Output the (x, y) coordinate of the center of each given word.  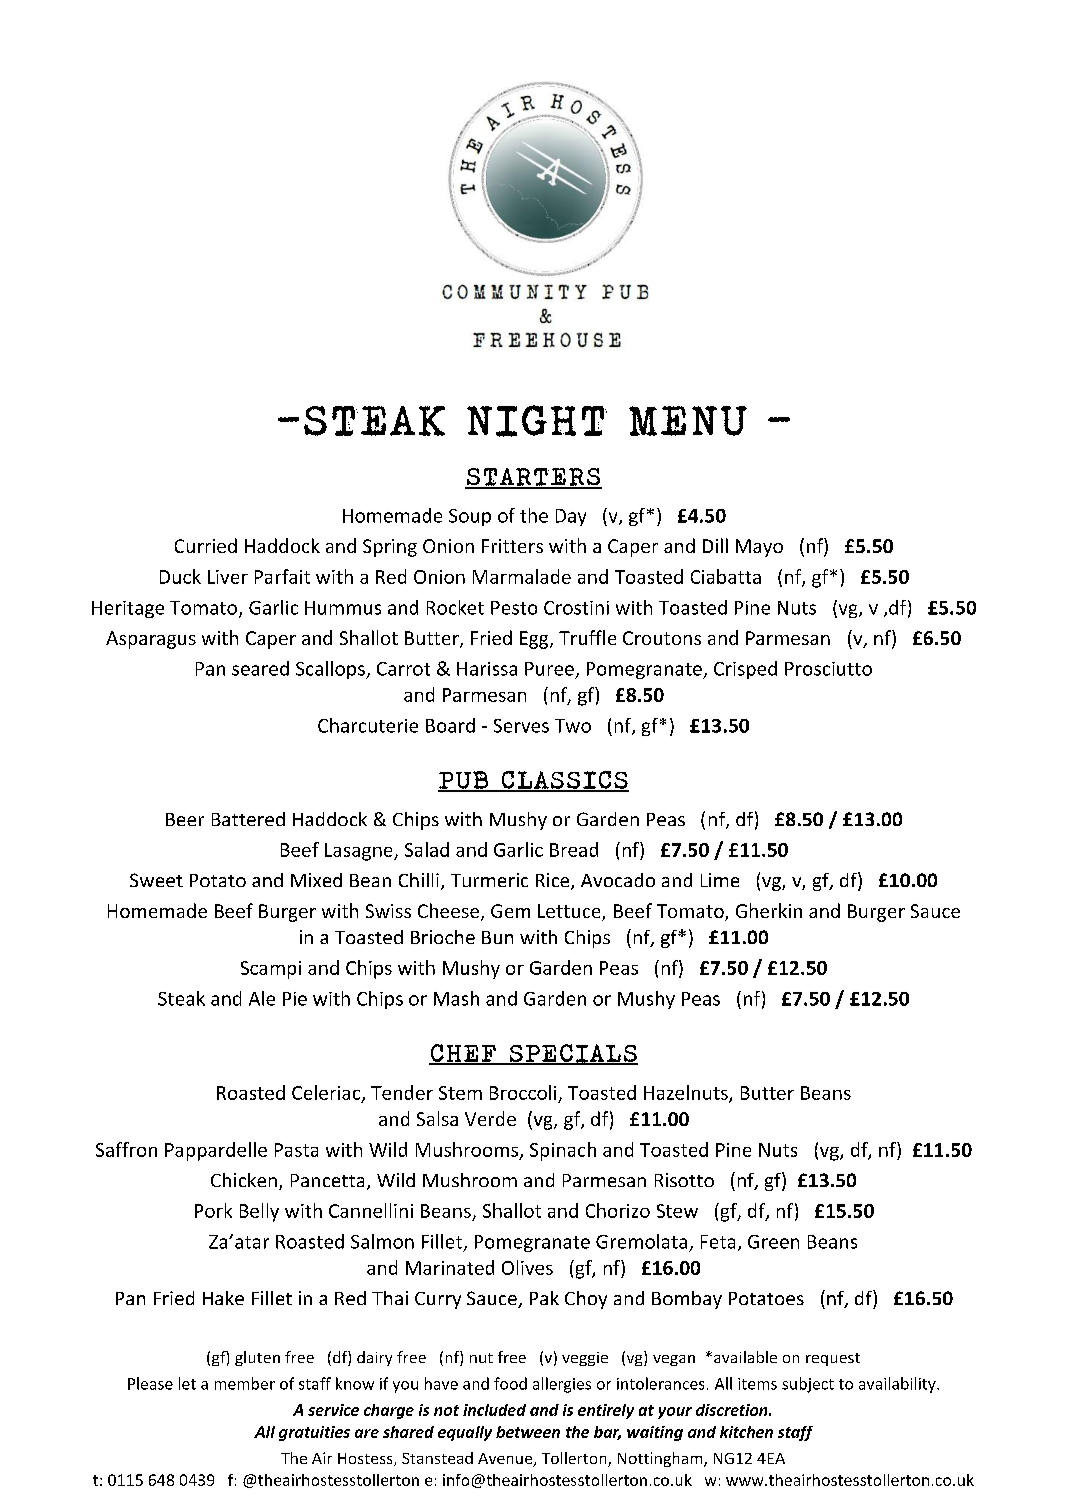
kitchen (746, 1432)
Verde (490, 1118)
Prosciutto (828, 669)
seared (260, 668)
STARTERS (533, 478)
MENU (688, 421)
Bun (497, 937)
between (528, 1432)
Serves (521, 726)
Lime (720, 880)
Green (773, 1242)
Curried (206, 545)
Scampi (271, 970)
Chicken (244, 1180)
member (245, 1383)
